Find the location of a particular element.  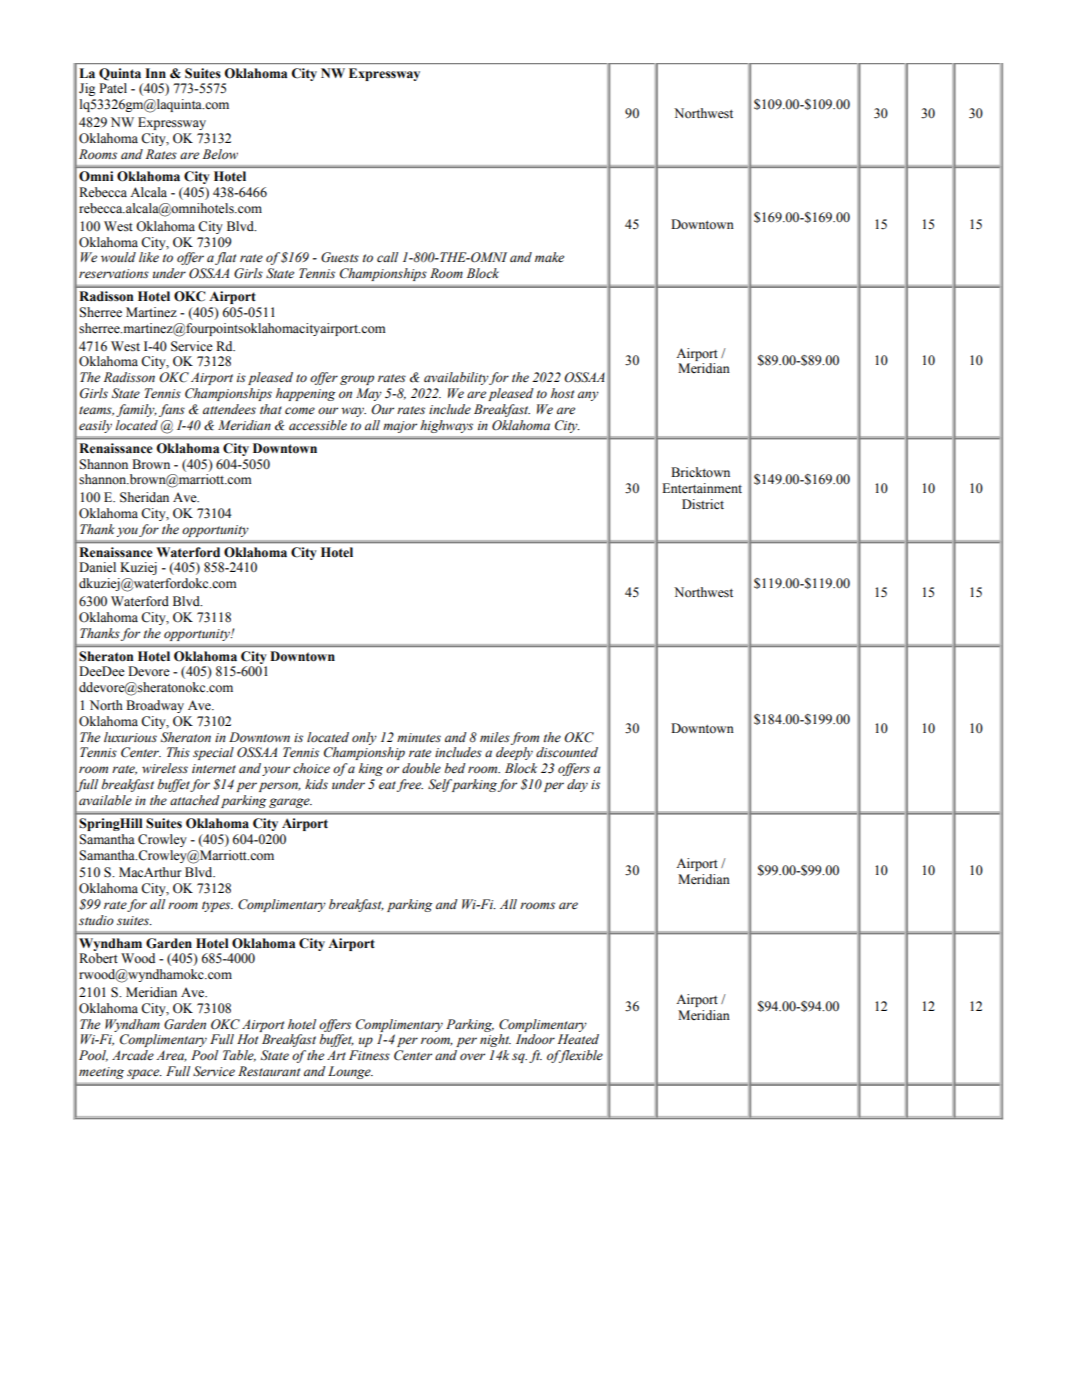

group is located at coordinates (357, 380).
